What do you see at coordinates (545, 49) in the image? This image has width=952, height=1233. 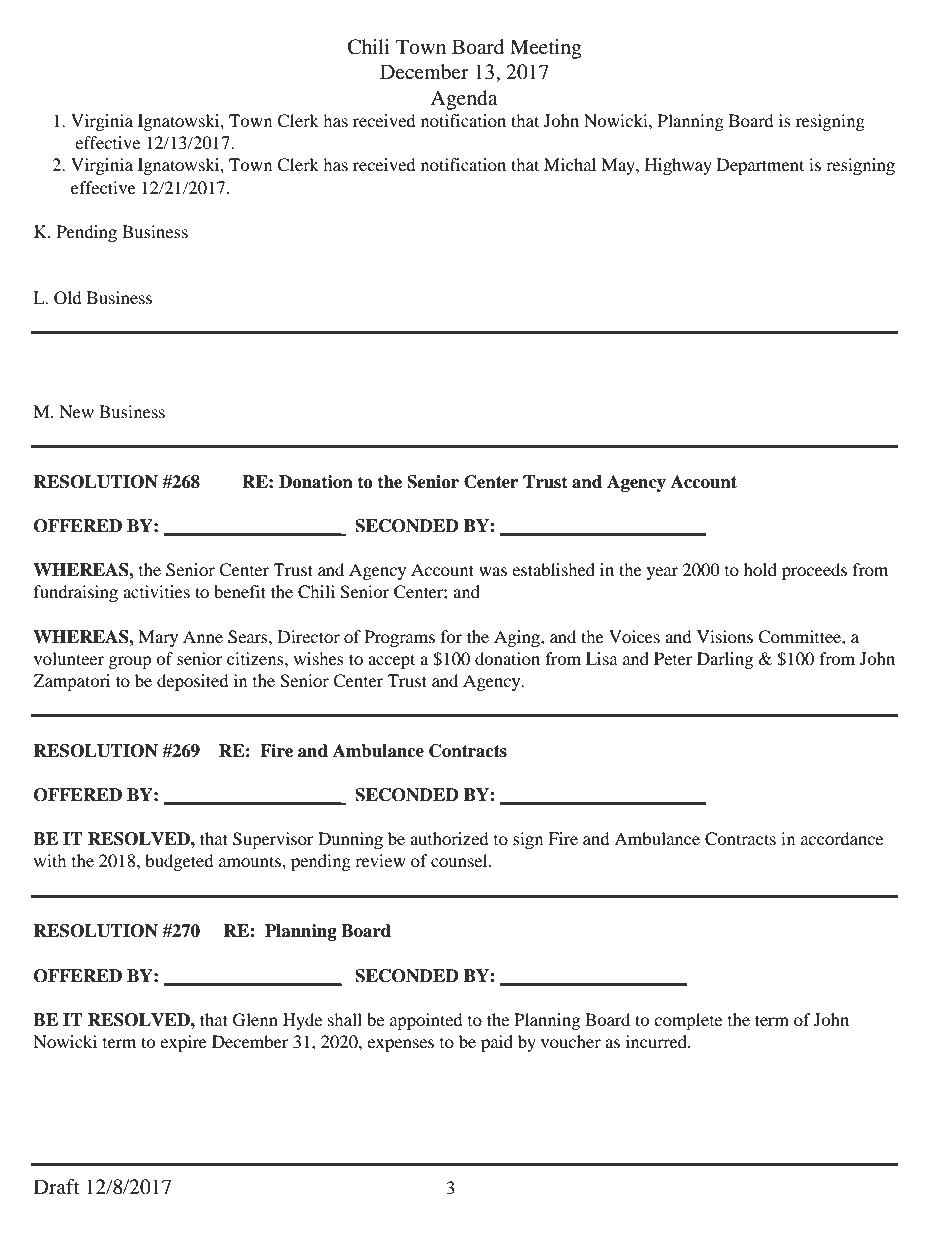 I see `Meeting` at bounding box center [545, 49].
